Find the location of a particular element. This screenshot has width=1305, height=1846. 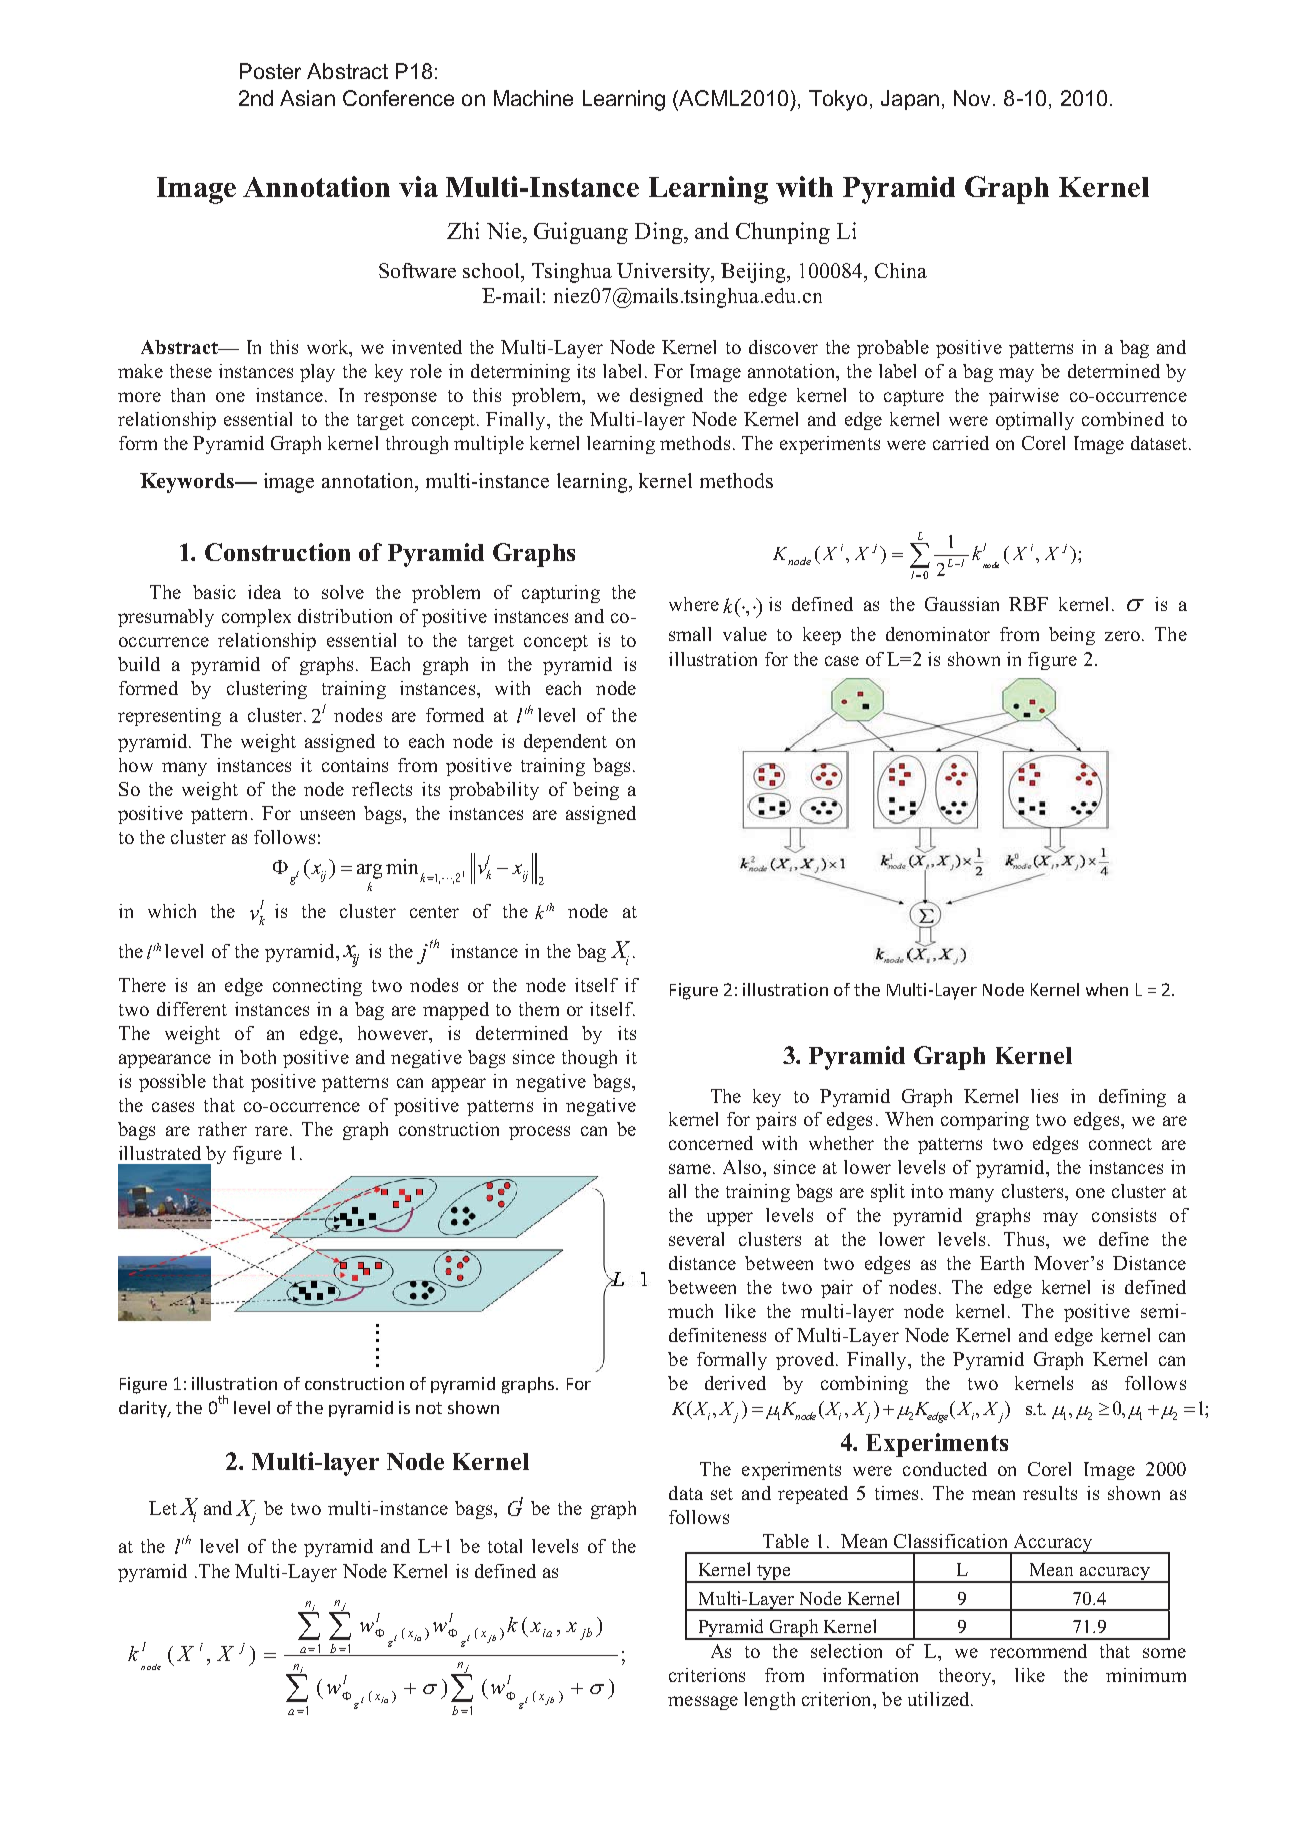

message is located at coordinates (703, 1703).
